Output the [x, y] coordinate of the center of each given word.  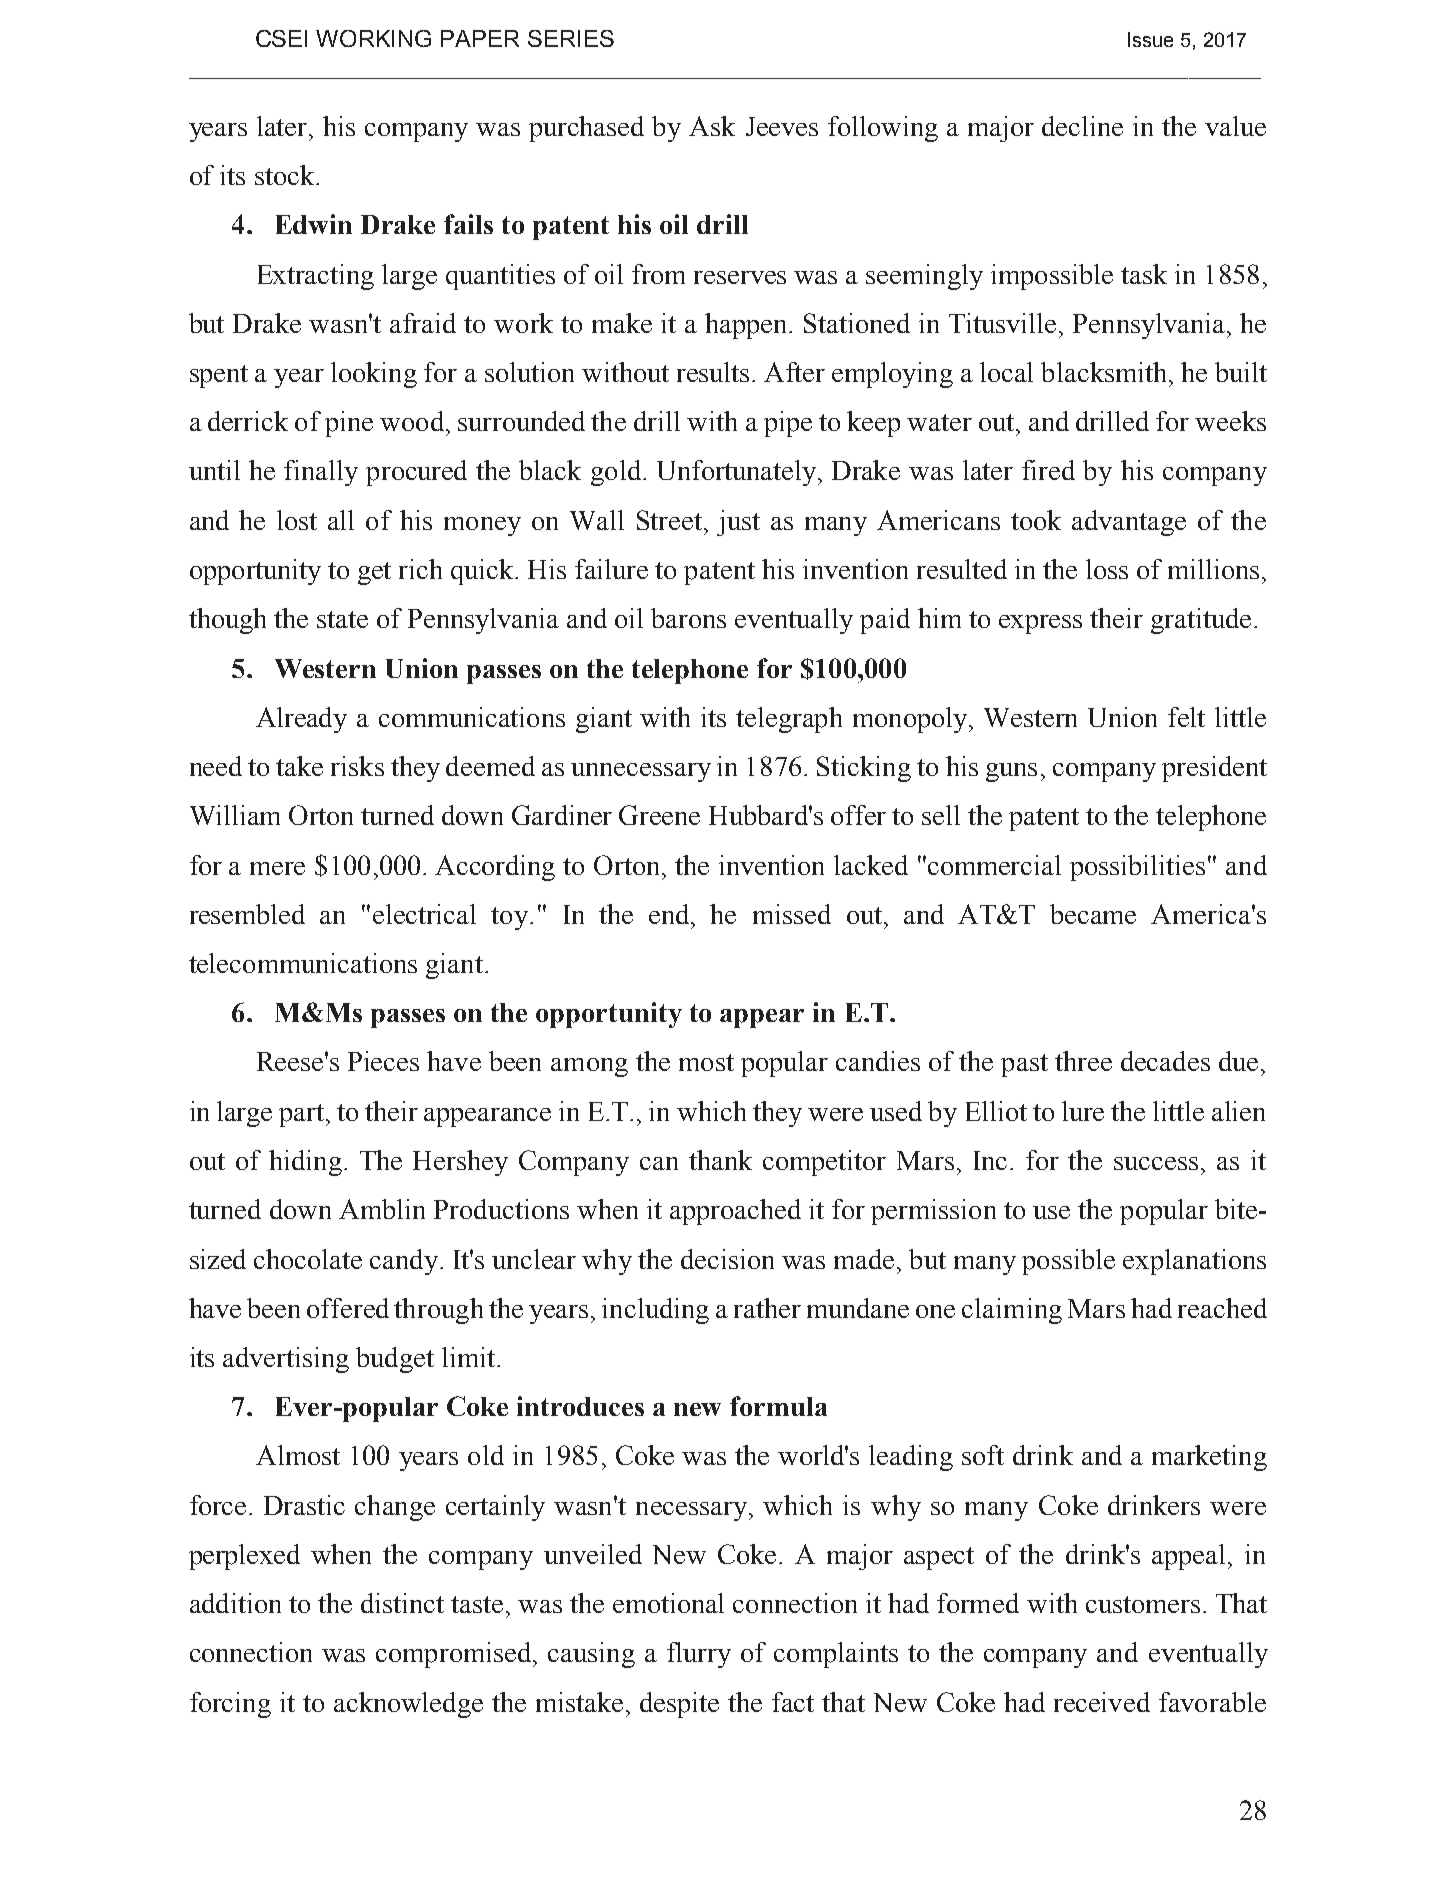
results [715, 372]
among [589, 1067]
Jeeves [782, 126]
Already [301, 720]
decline [1082, 126]
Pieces [383, 1061]
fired [1048, 470]
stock [286, 175]
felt [1186, 717]
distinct [402, 1603]
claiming [1012, 1311]
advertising [286, 1360]
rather [767, 1308]
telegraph [789, 720]
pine [349, 424]
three [1083, 1061]
